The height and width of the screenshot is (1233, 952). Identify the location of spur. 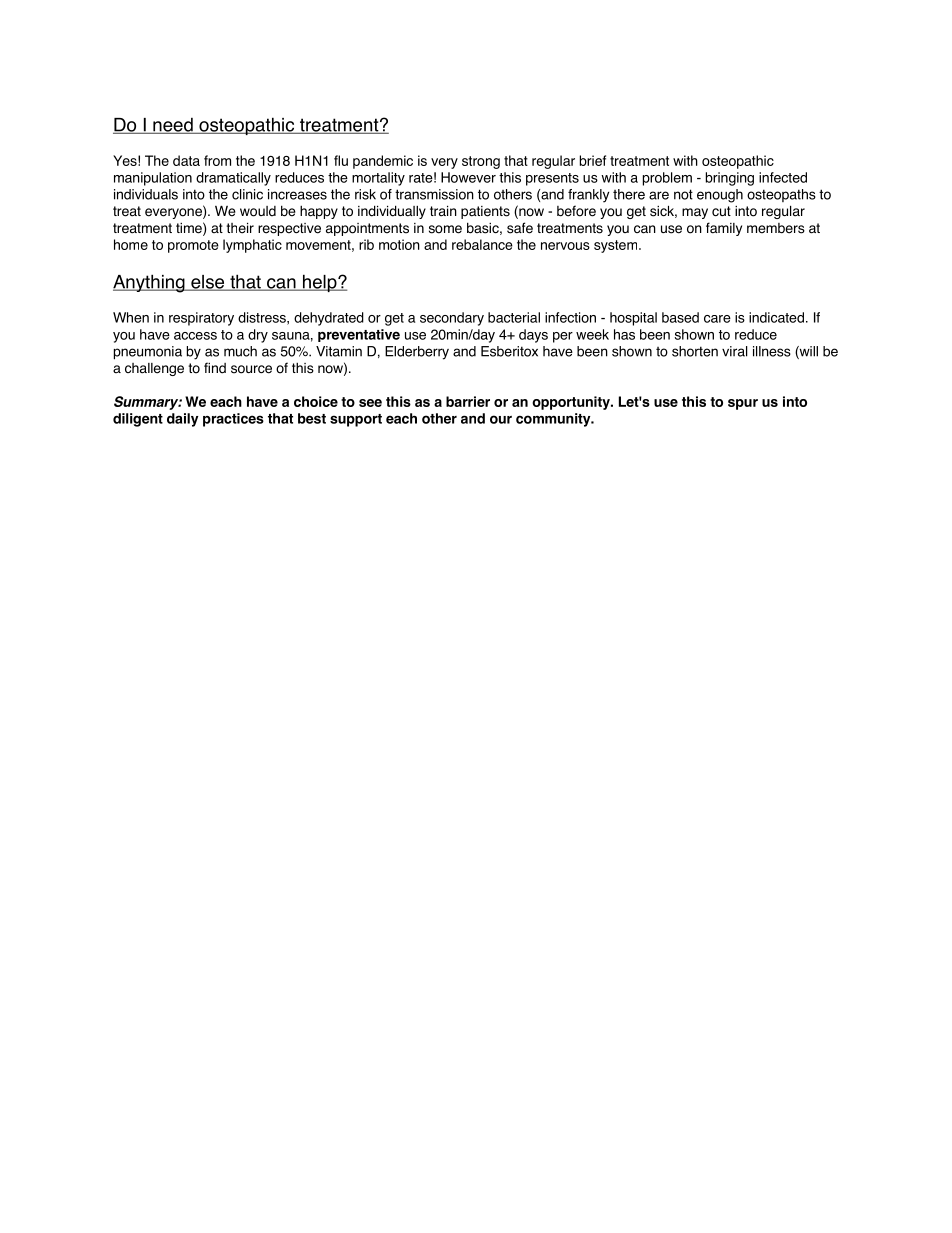
(743, 404).
